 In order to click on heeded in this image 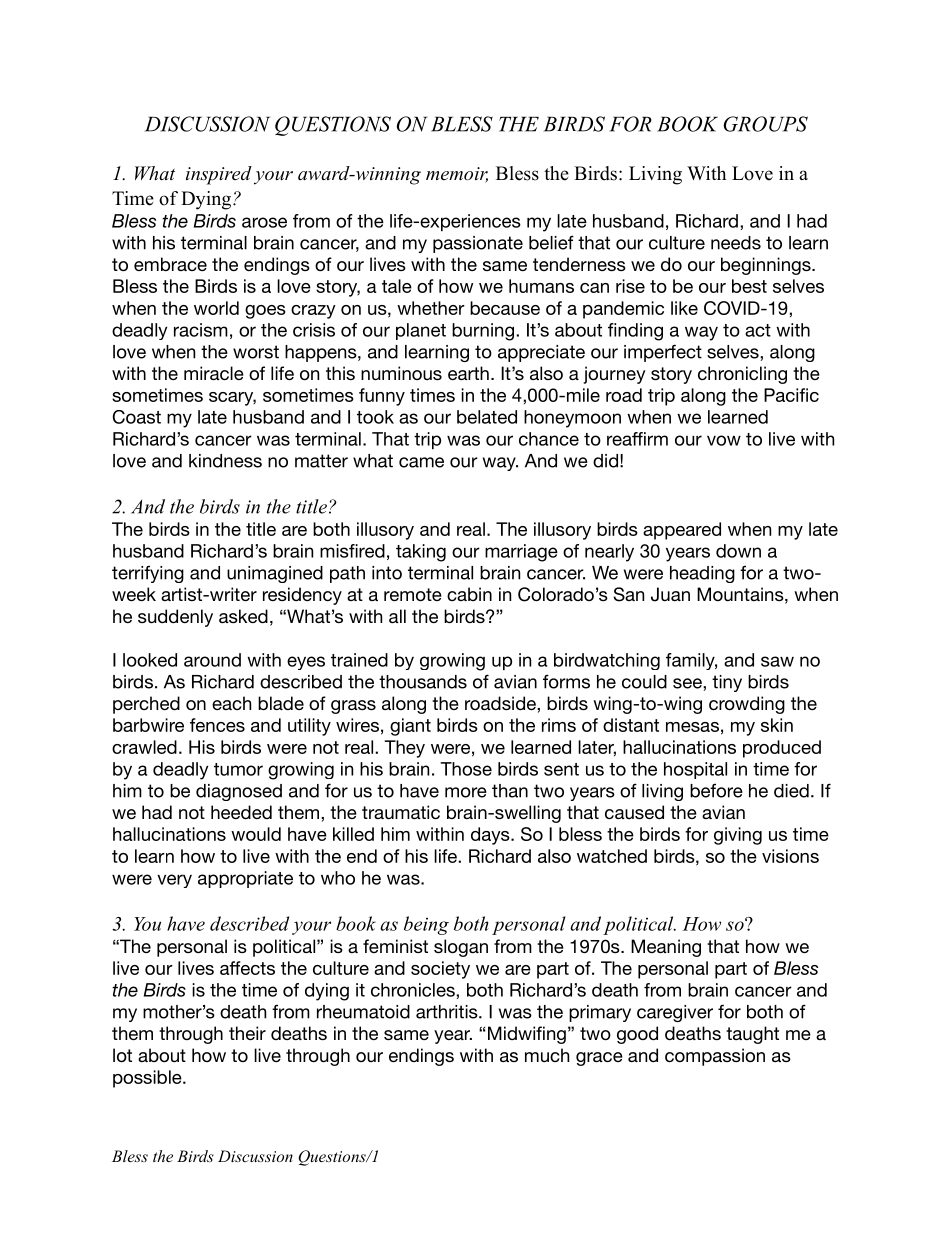, I will do `click(241, 812)`.
